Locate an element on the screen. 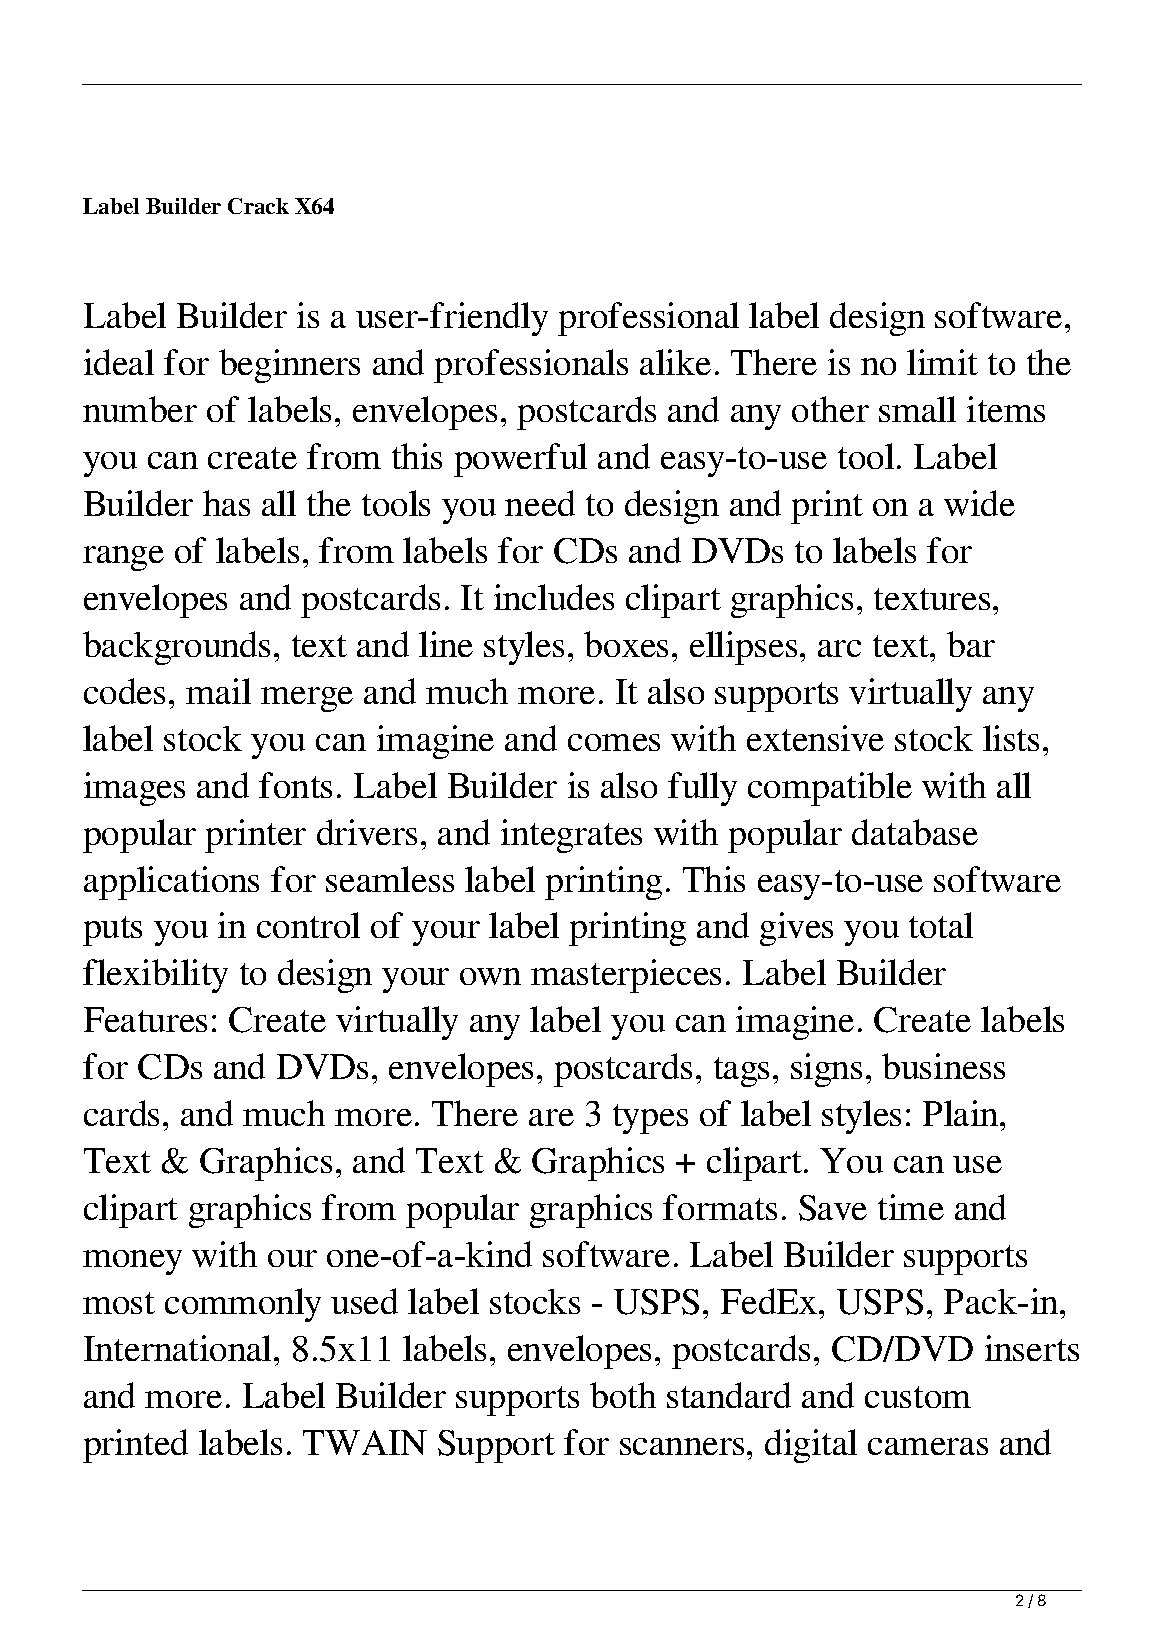 Image resolution: width=1164 pixels, height=1646 pixels. database is located at coordinates (915, 832).
